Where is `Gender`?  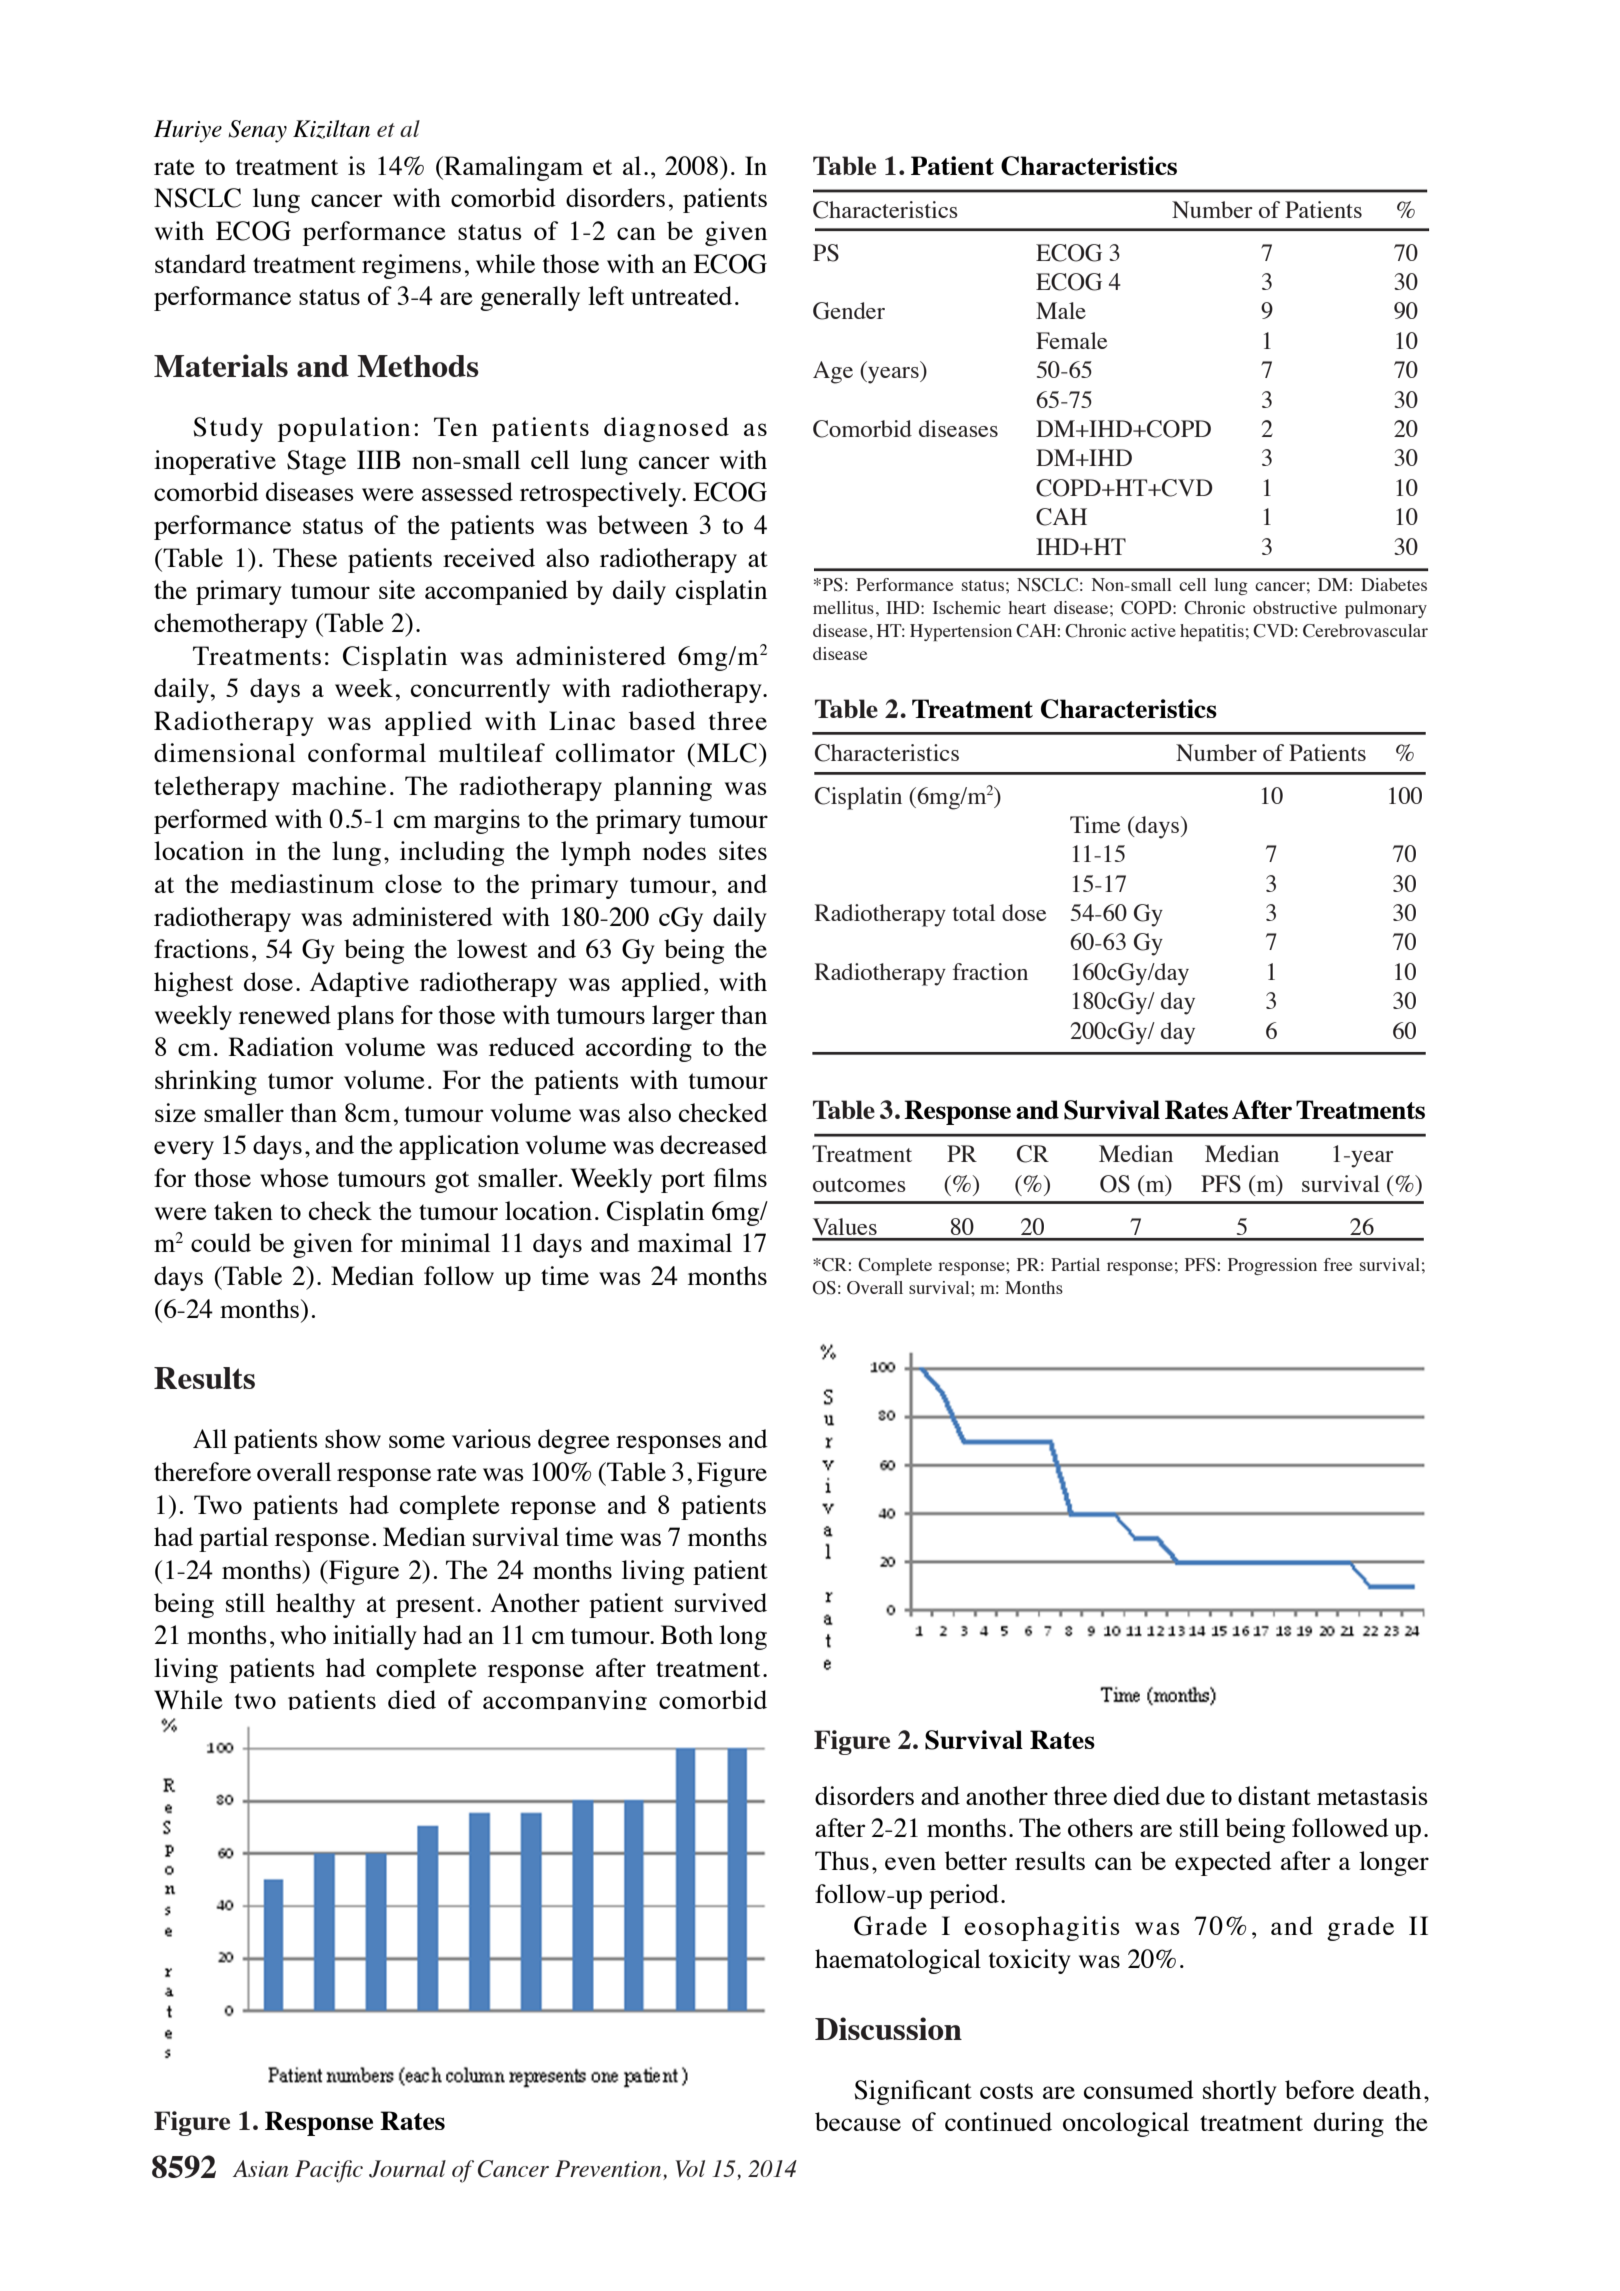 Gender is located at coordinates (849, 311).
